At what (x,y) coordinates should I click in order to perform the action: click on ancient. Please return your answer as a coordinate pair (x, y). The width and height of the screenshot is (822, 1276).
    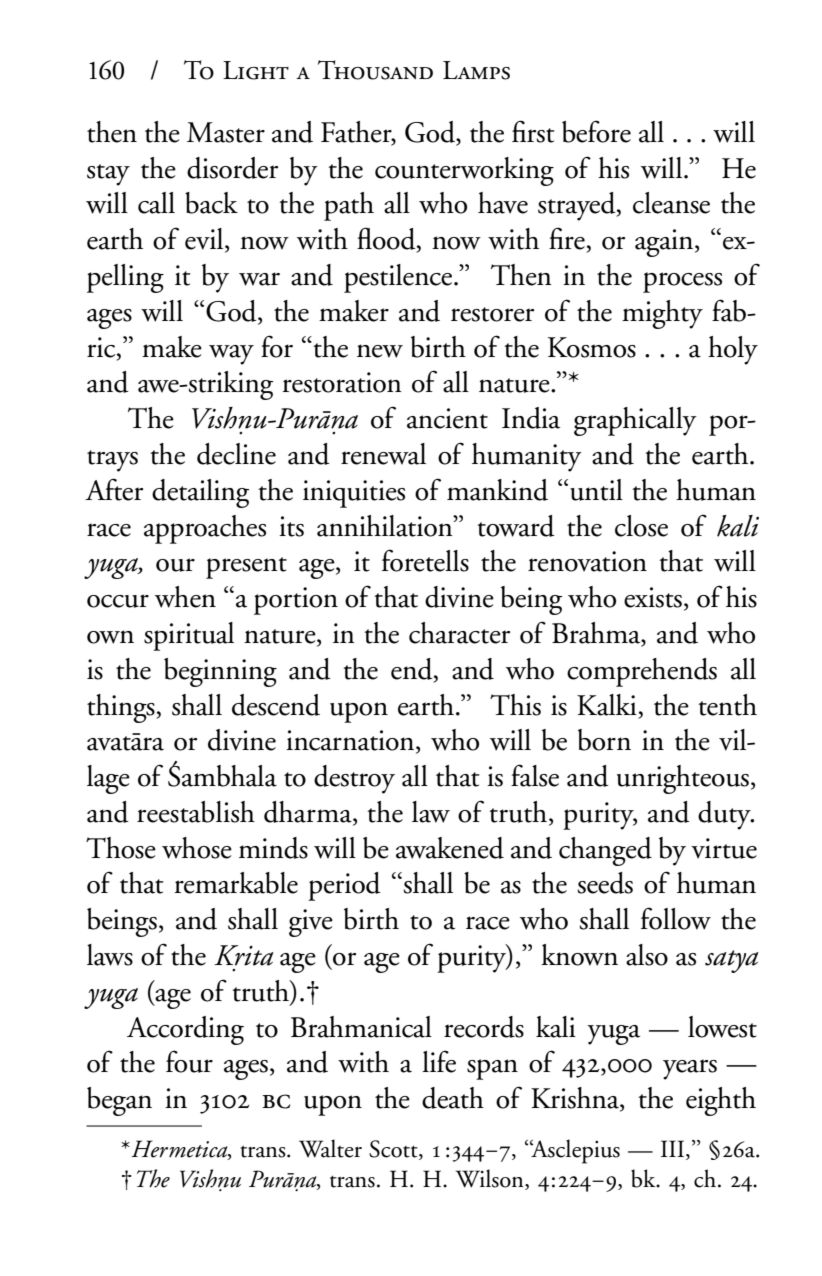
    Looking at the image, I should click on (447, 418).
